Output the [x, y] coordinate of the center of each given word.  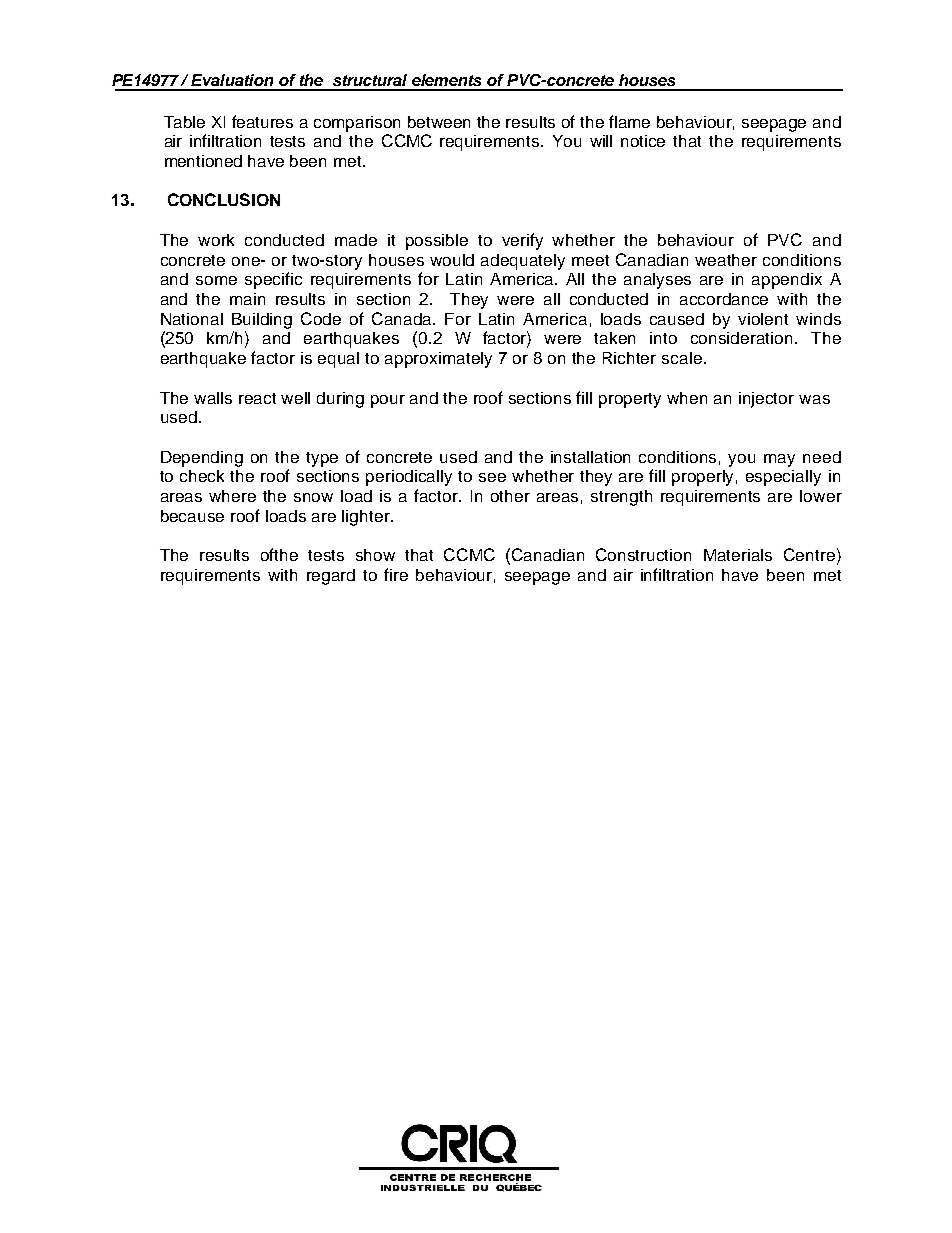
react [257, 398]
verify [522, 241]
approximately [438, 360]
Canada [403, 318]
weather [726, 260]
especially [783, 478]
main [247, 299]
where [232, 496]
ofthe [279, 554]
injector [766, 400]
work [216, 240]
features [262, 121]
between [439, 122]
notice [643, 141]
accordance [724, 299]
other [510, 496]
